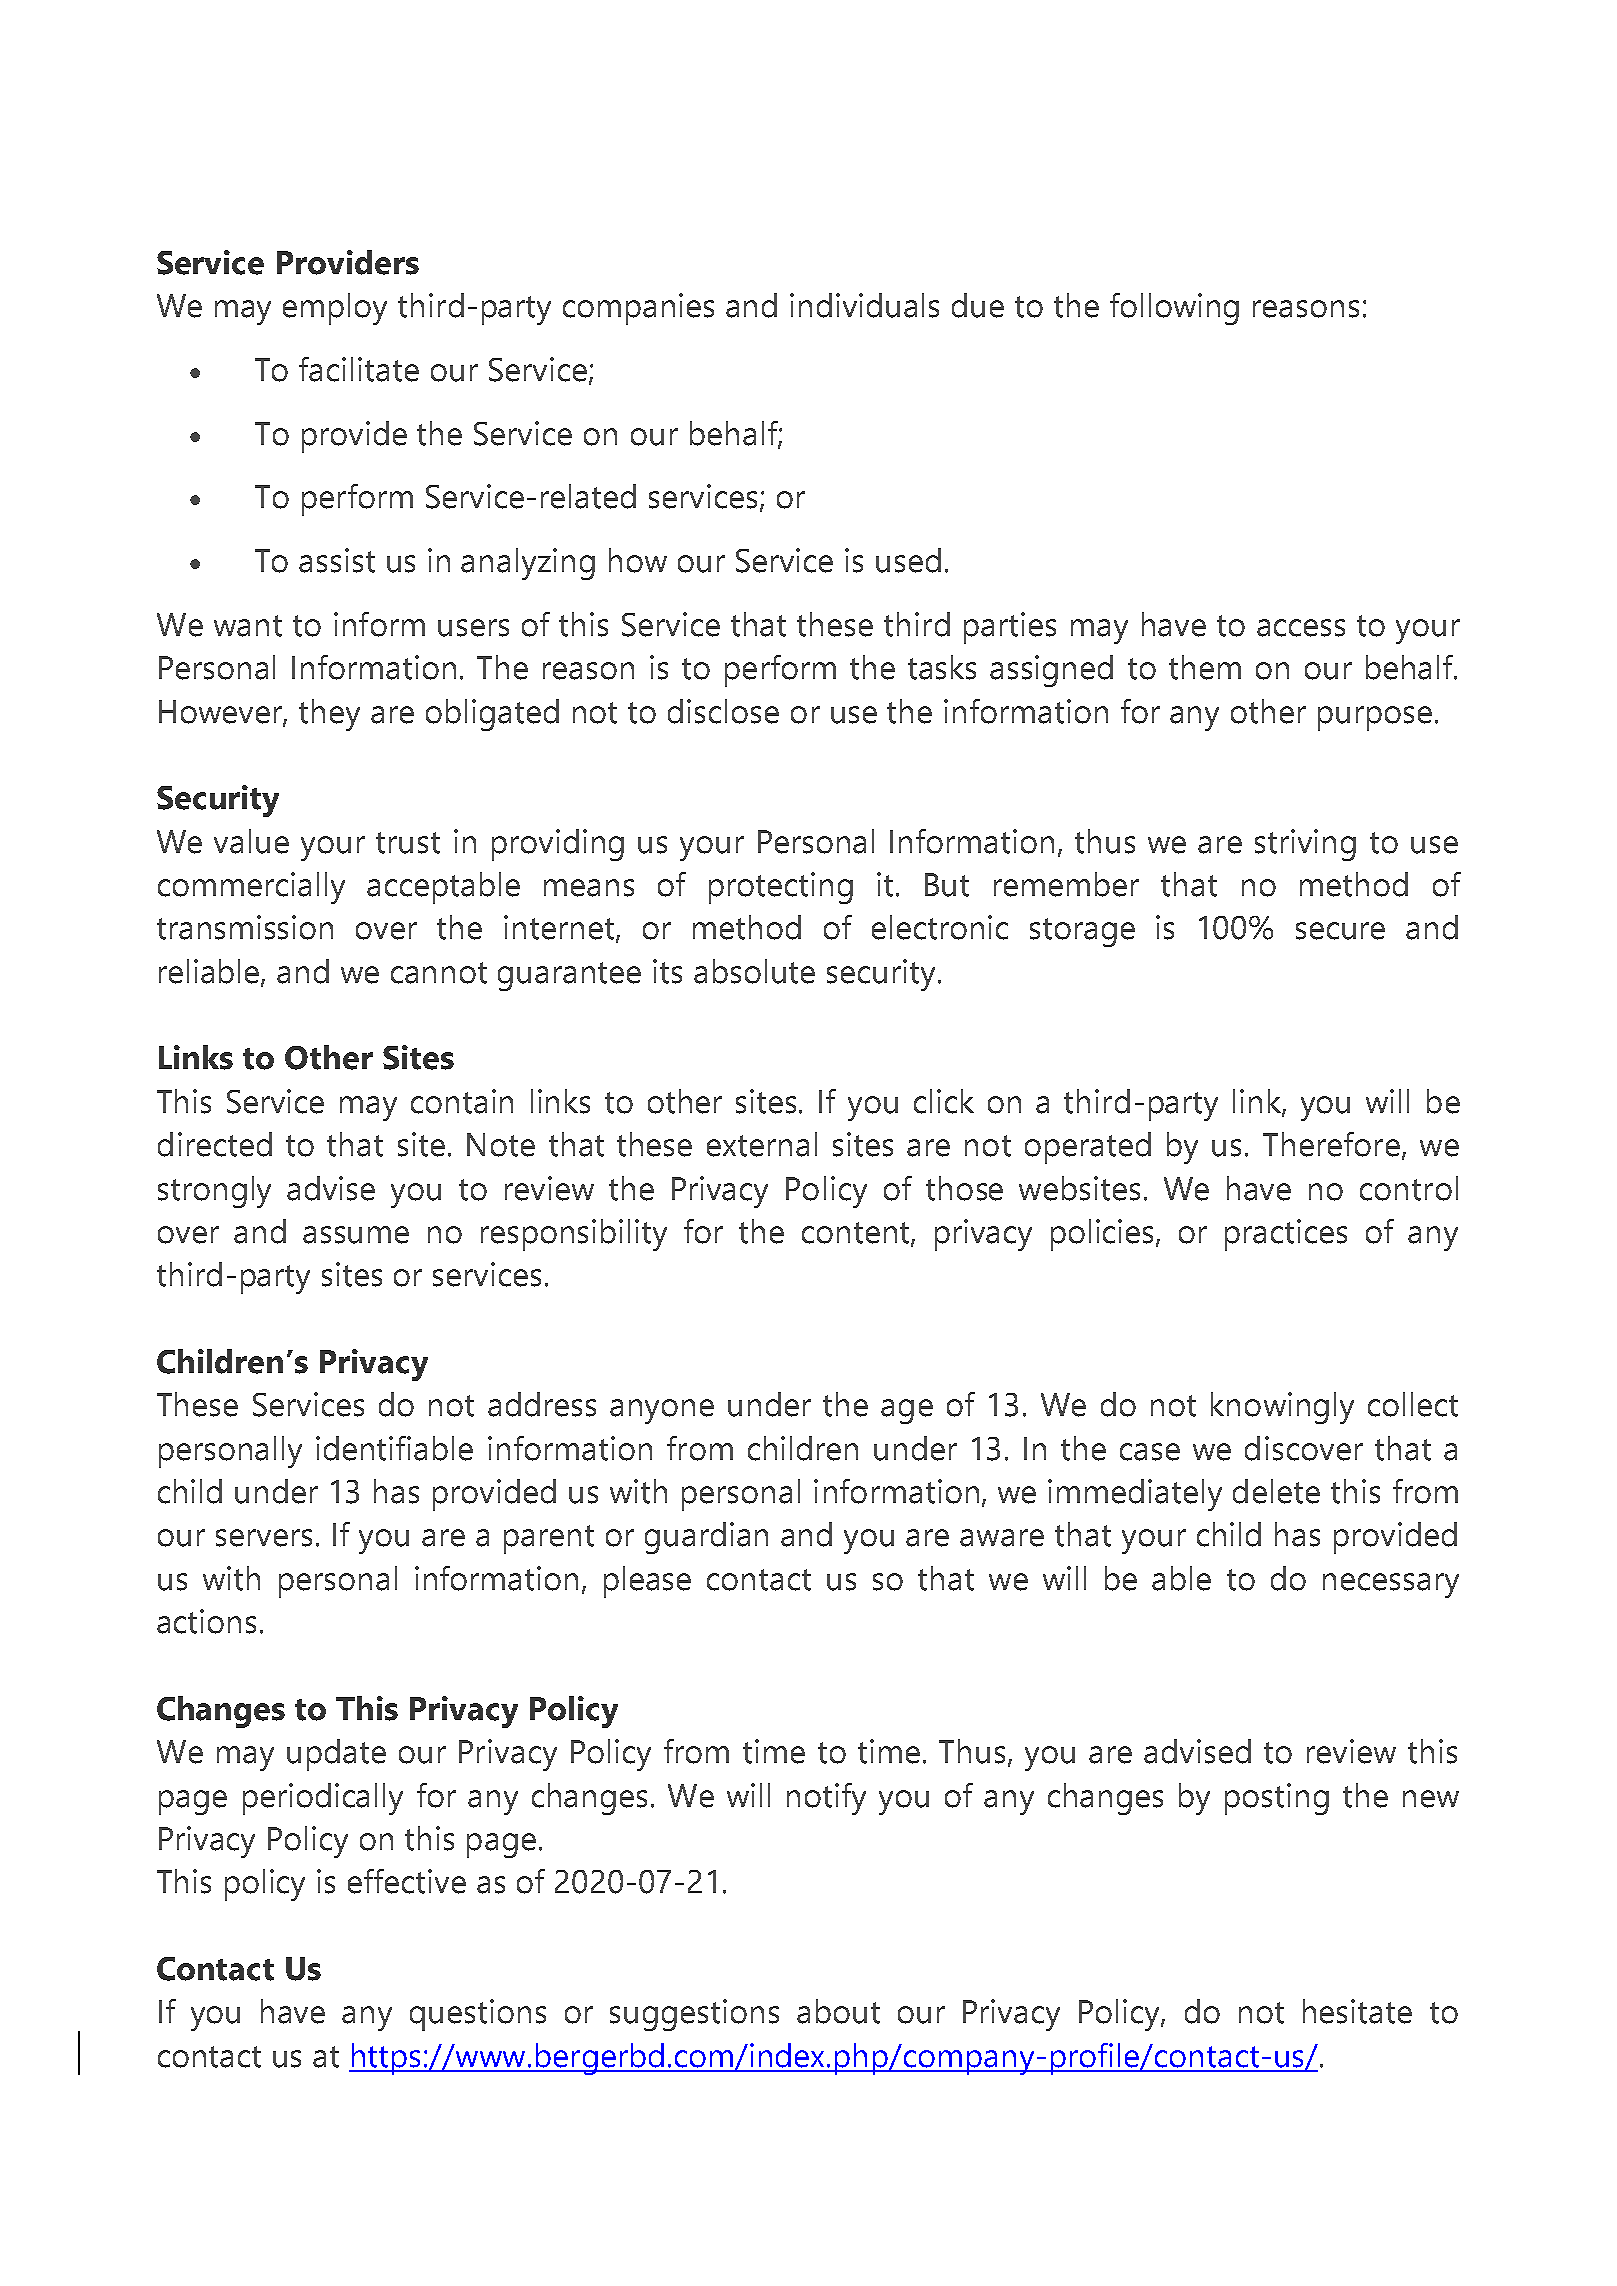 The width and height of the screenshot is (1617, 2286). Describe the element at coordinates (1305, 845) in the screenshot. I see `striving` at that location.
